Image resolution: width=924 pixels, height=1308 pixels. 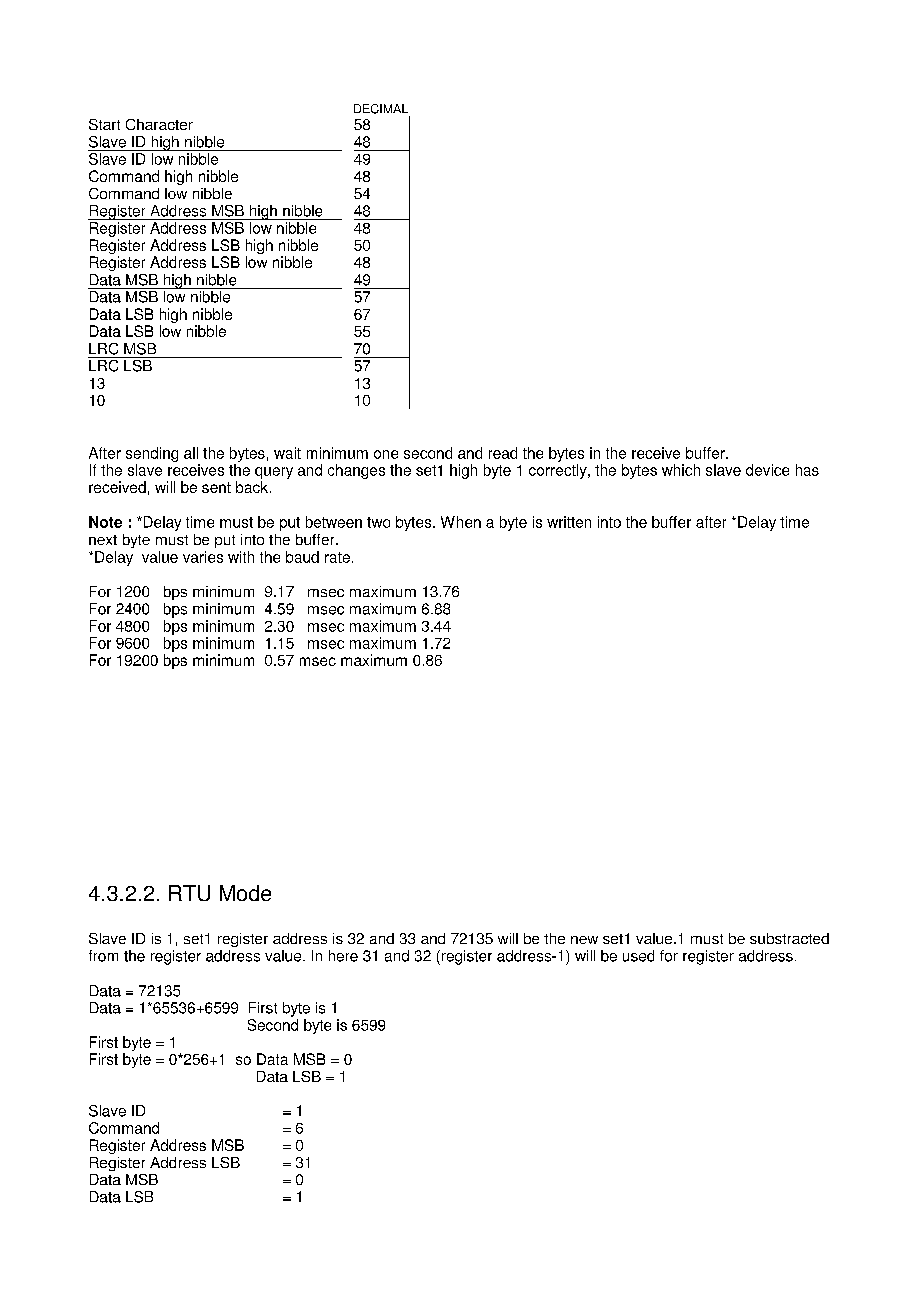 What do you see at coordinates (203, 557) in the screenshot?
I see `varies` at bounding box center [203, 557].
